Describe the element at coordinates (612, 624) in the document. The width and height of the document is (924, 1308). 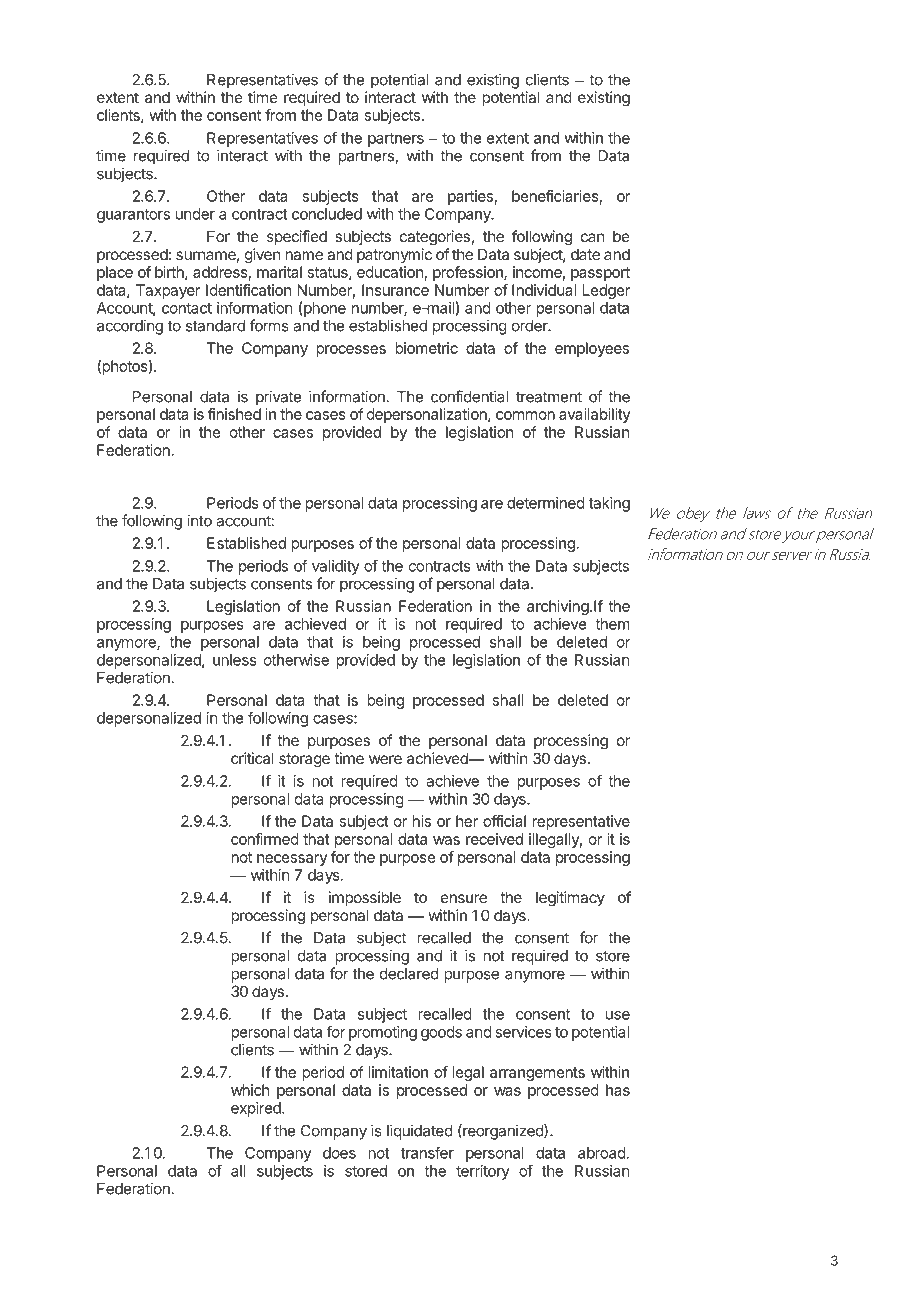
I see `them` at that location.
